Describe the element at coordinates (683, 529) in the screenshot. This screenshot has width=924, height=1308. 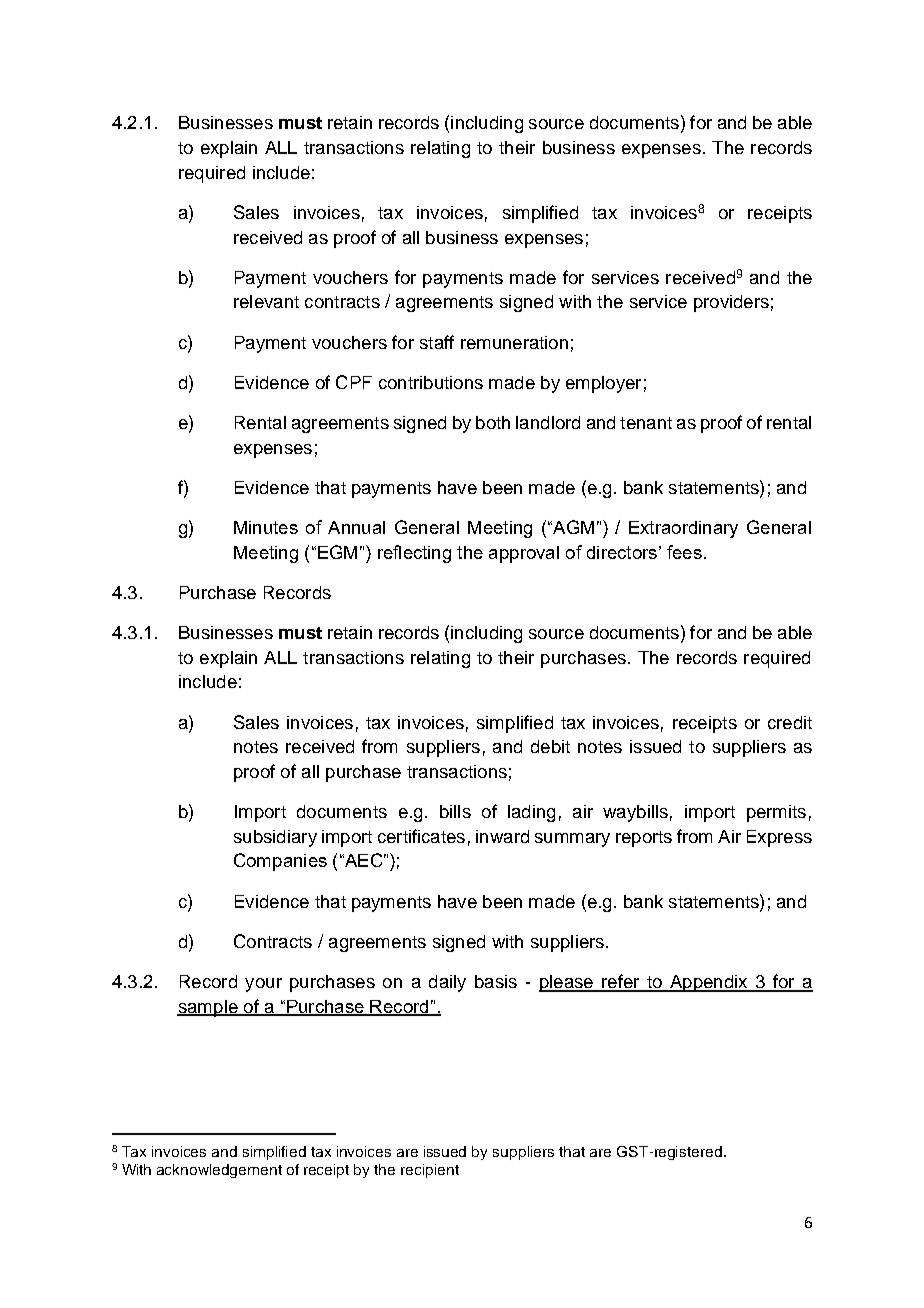
I see `Extraordinary` at that location.
